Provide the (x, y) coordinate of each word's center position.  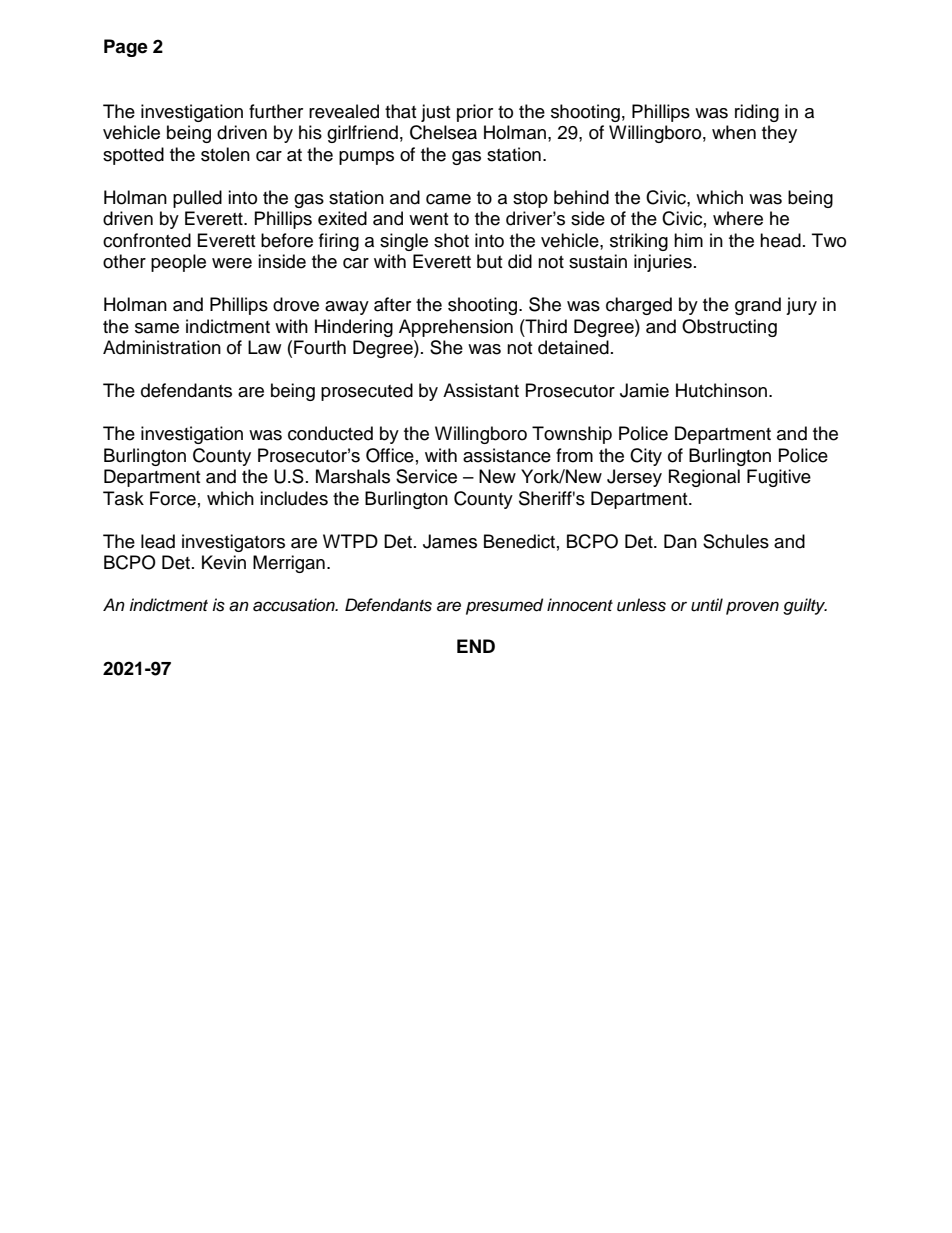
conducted (330, 433)
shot (451, 240)
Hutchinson (723, 390)
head (780, 240)
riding (757, 113)
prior (475, 113)
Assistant (481, 390)
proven (752, 608)
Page (126, 48)
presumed (504, 606)
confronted (147, 240)
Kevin (224, 562)
